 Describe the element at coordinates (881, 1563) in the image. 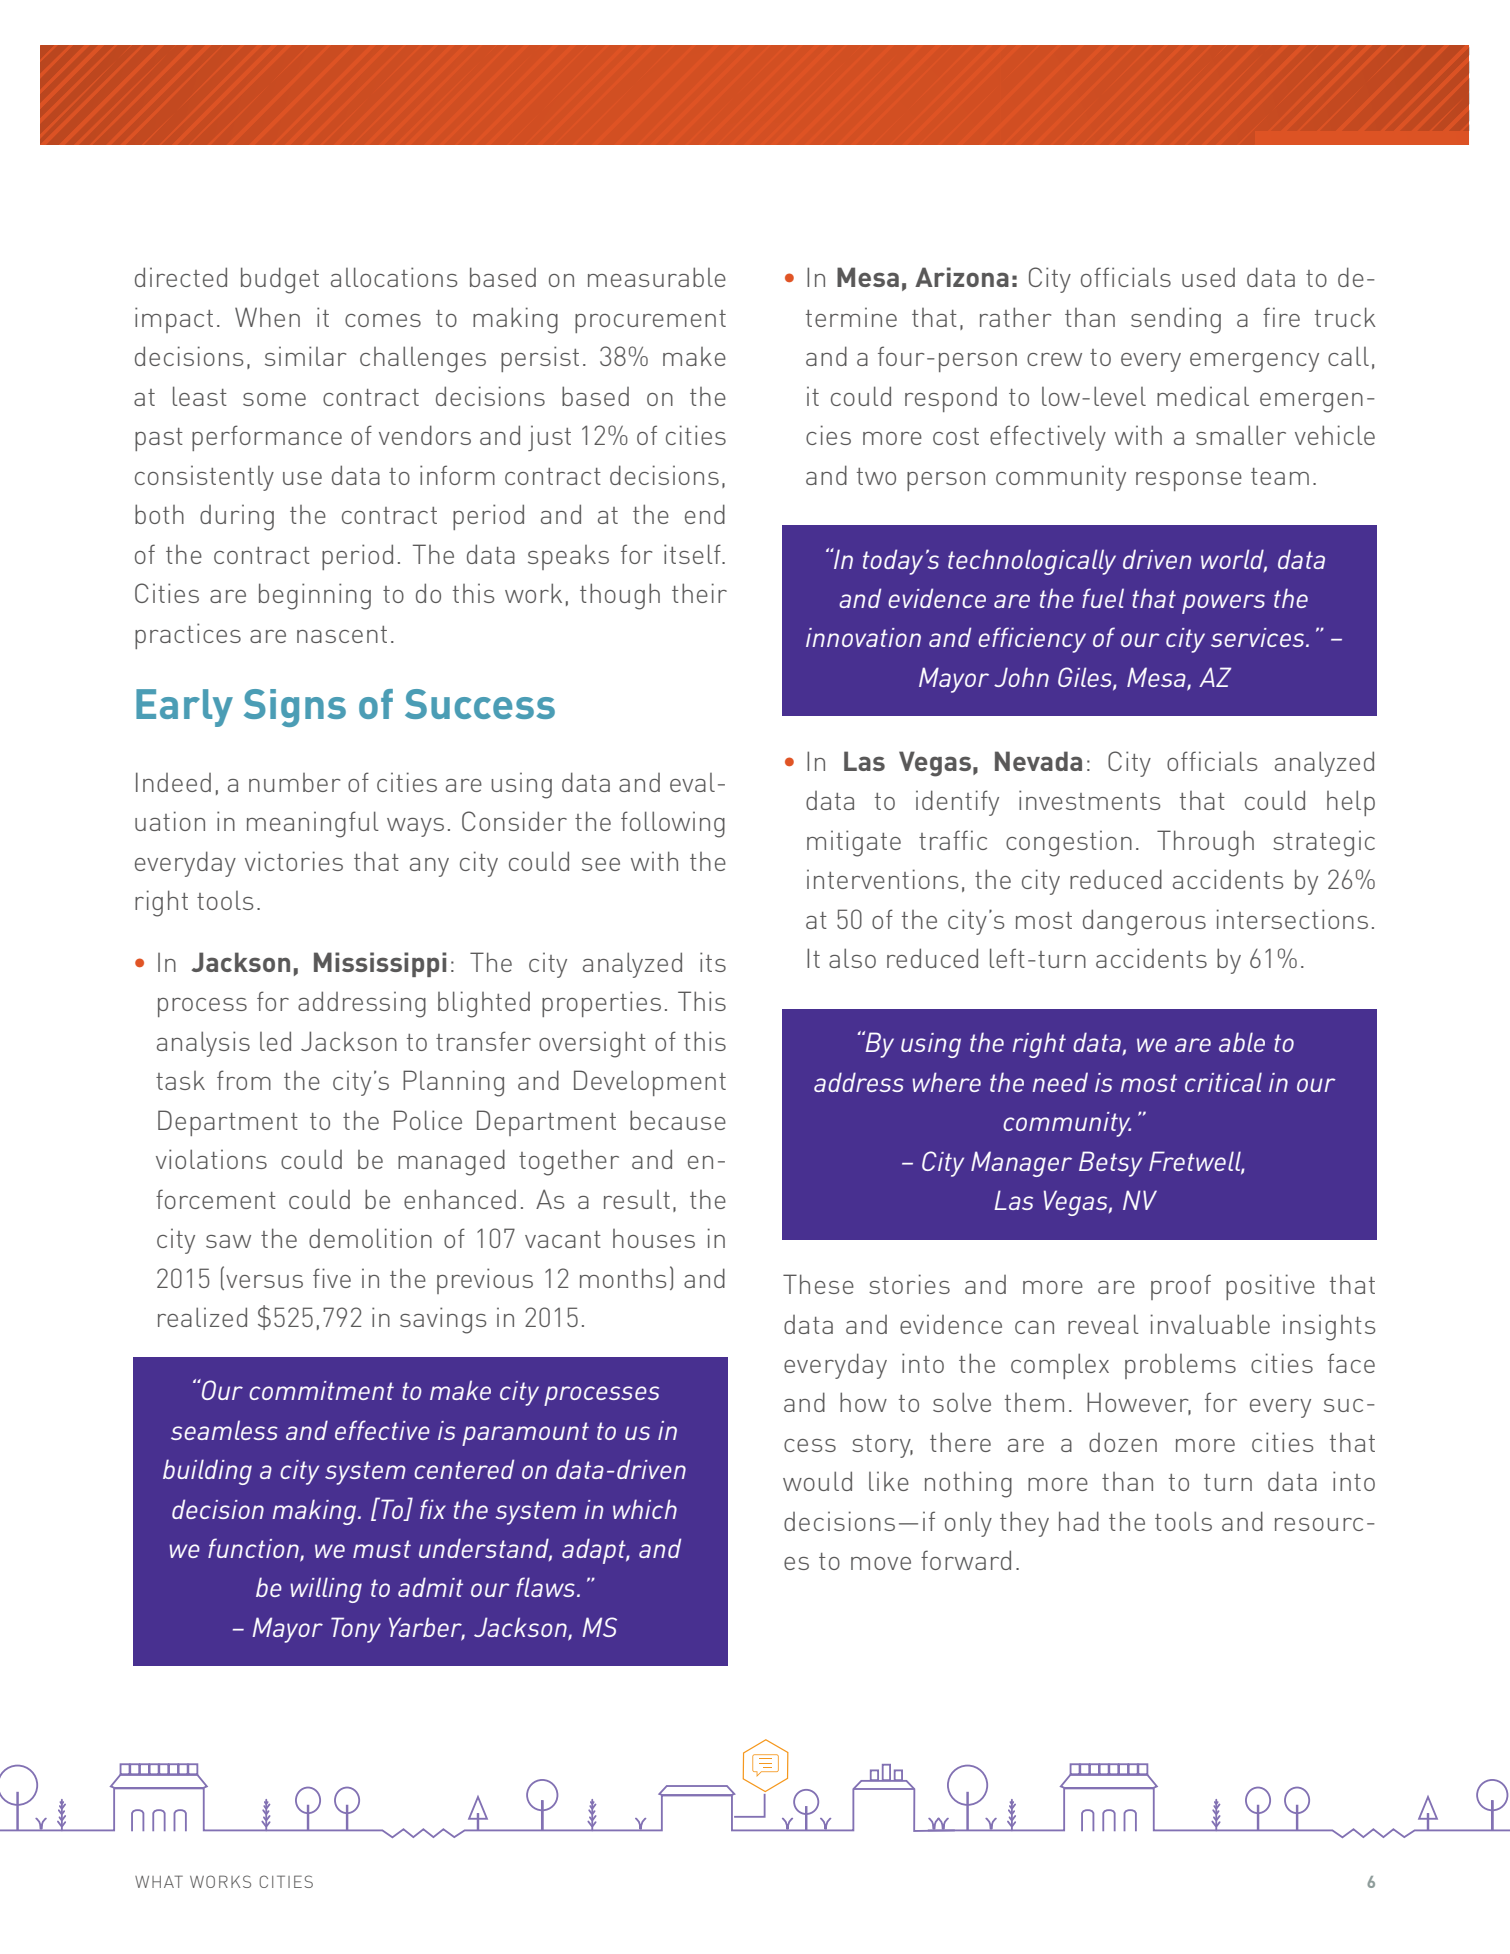

I see `move` at that location.
